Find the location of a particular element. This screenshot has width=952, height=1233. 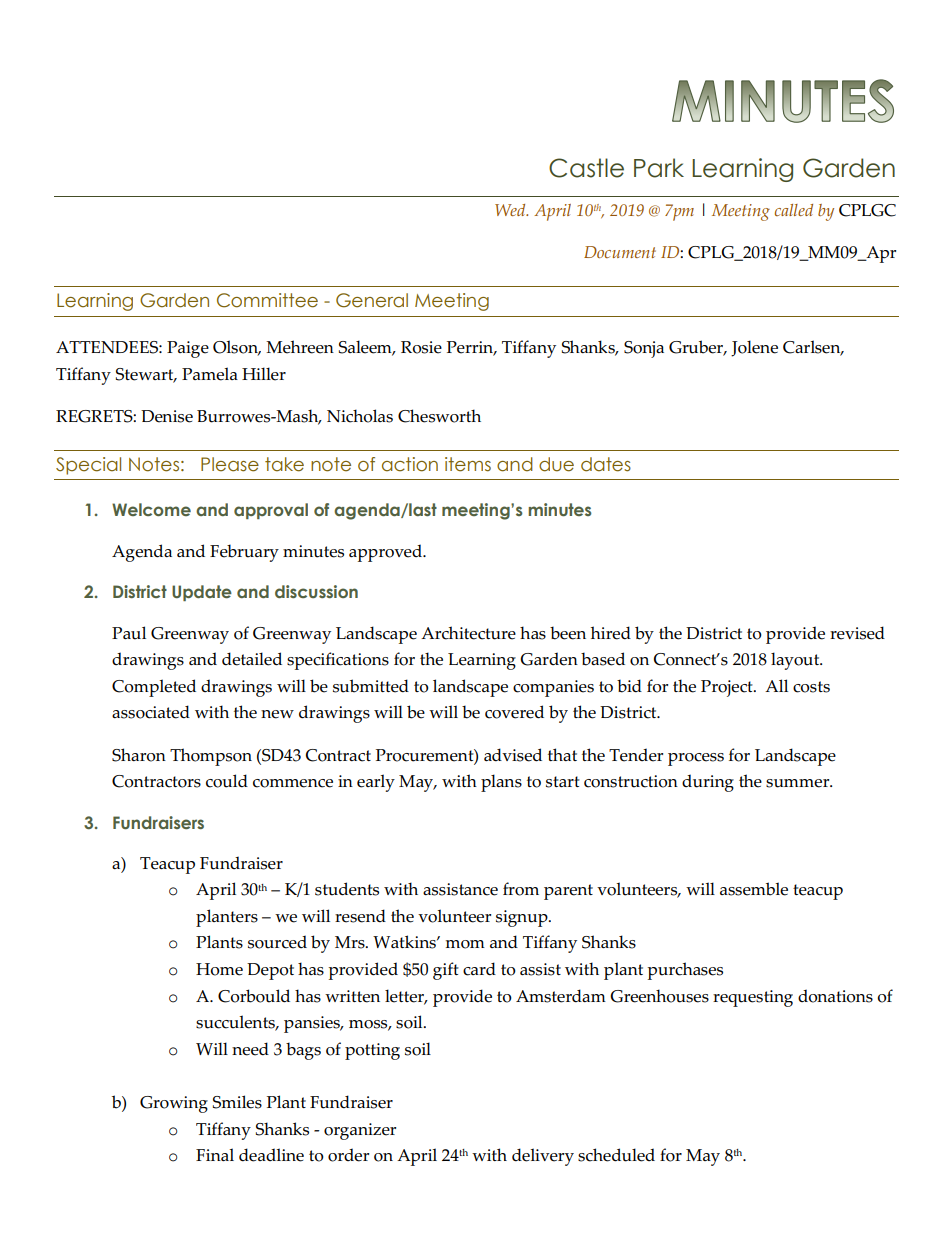

layout is located at coordinates (796, 661).
